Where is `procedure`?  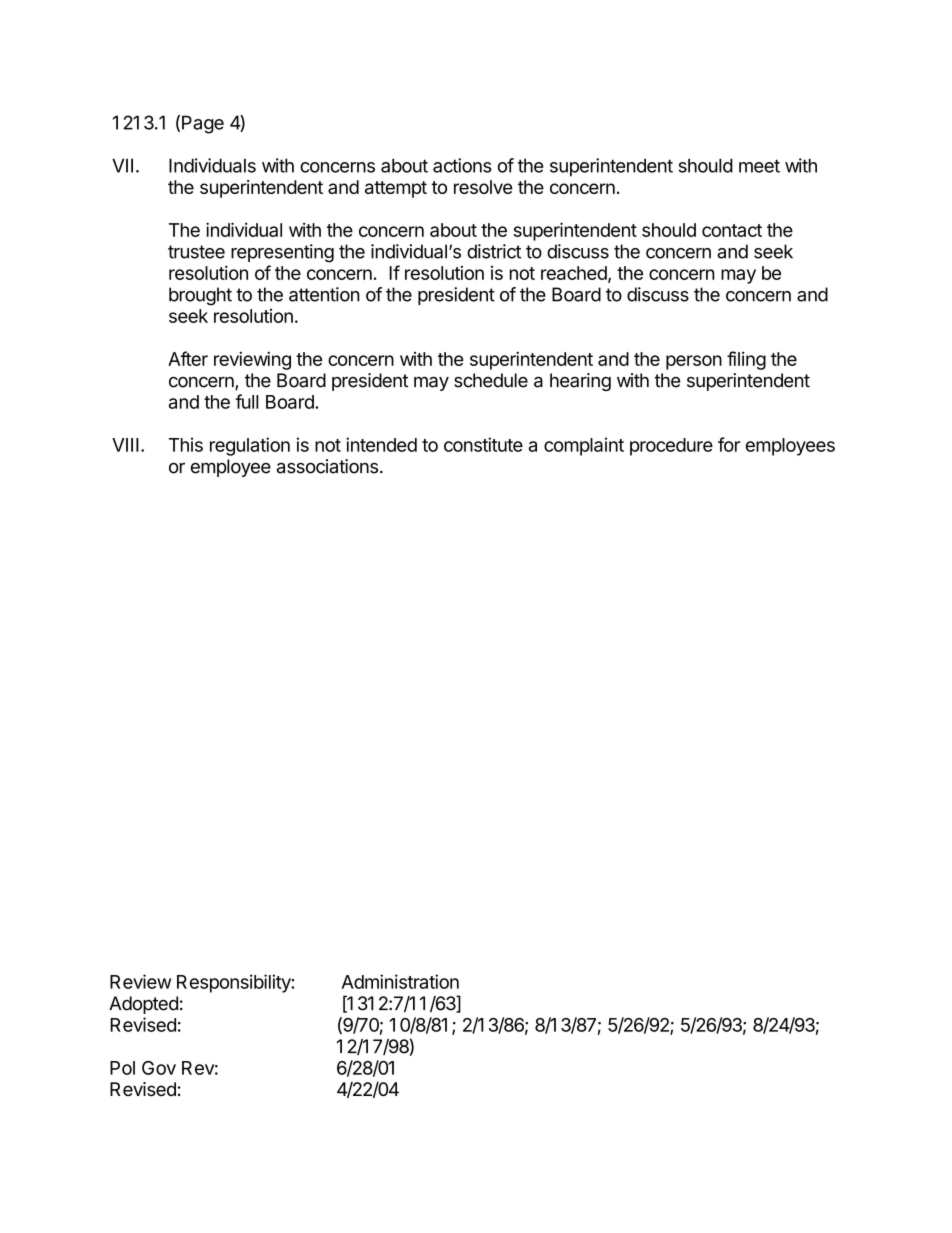 procedure is located at coordinates (671, 447).
